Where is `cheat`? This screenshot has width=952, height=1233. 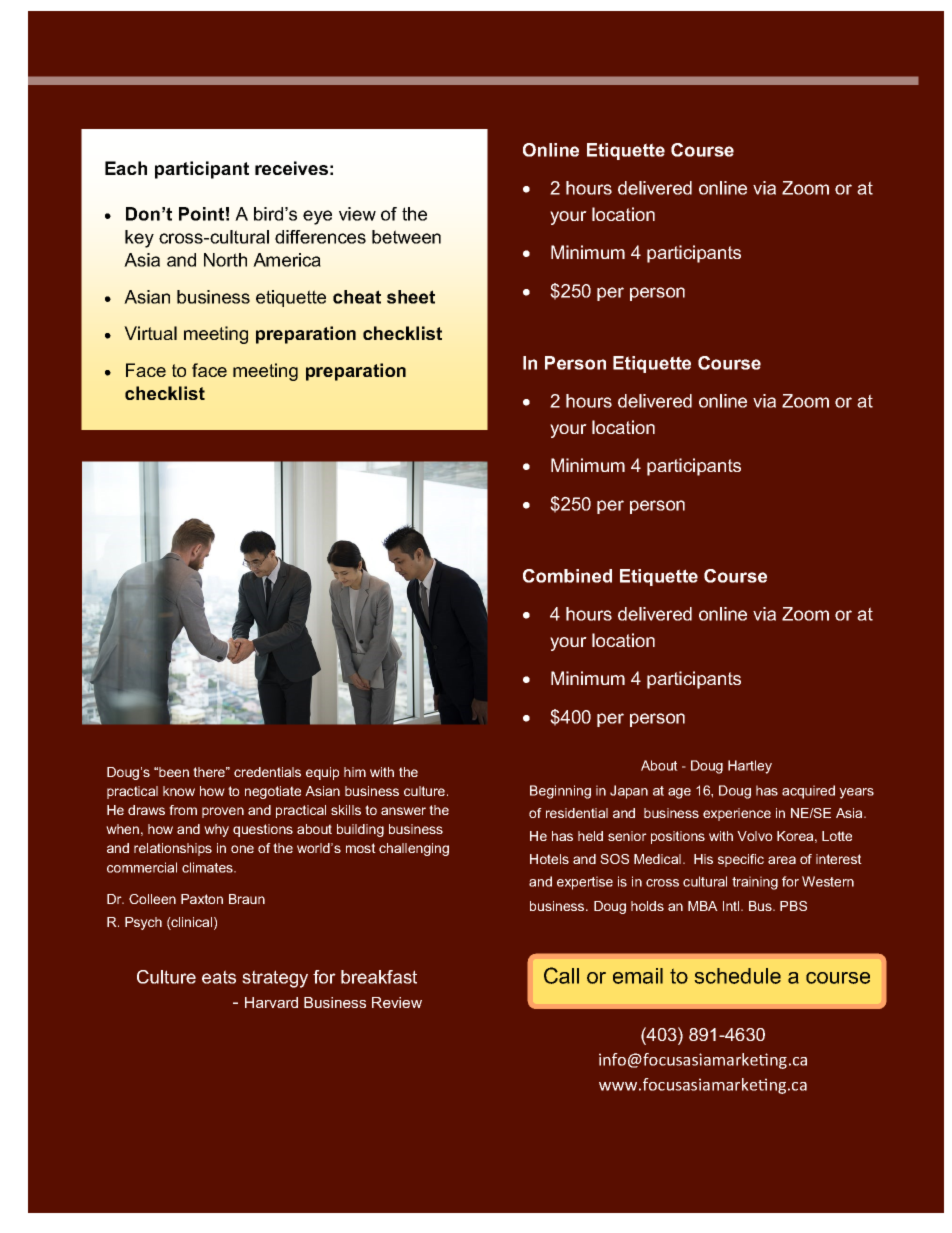
cheat is located at coordinates (357, 297).
